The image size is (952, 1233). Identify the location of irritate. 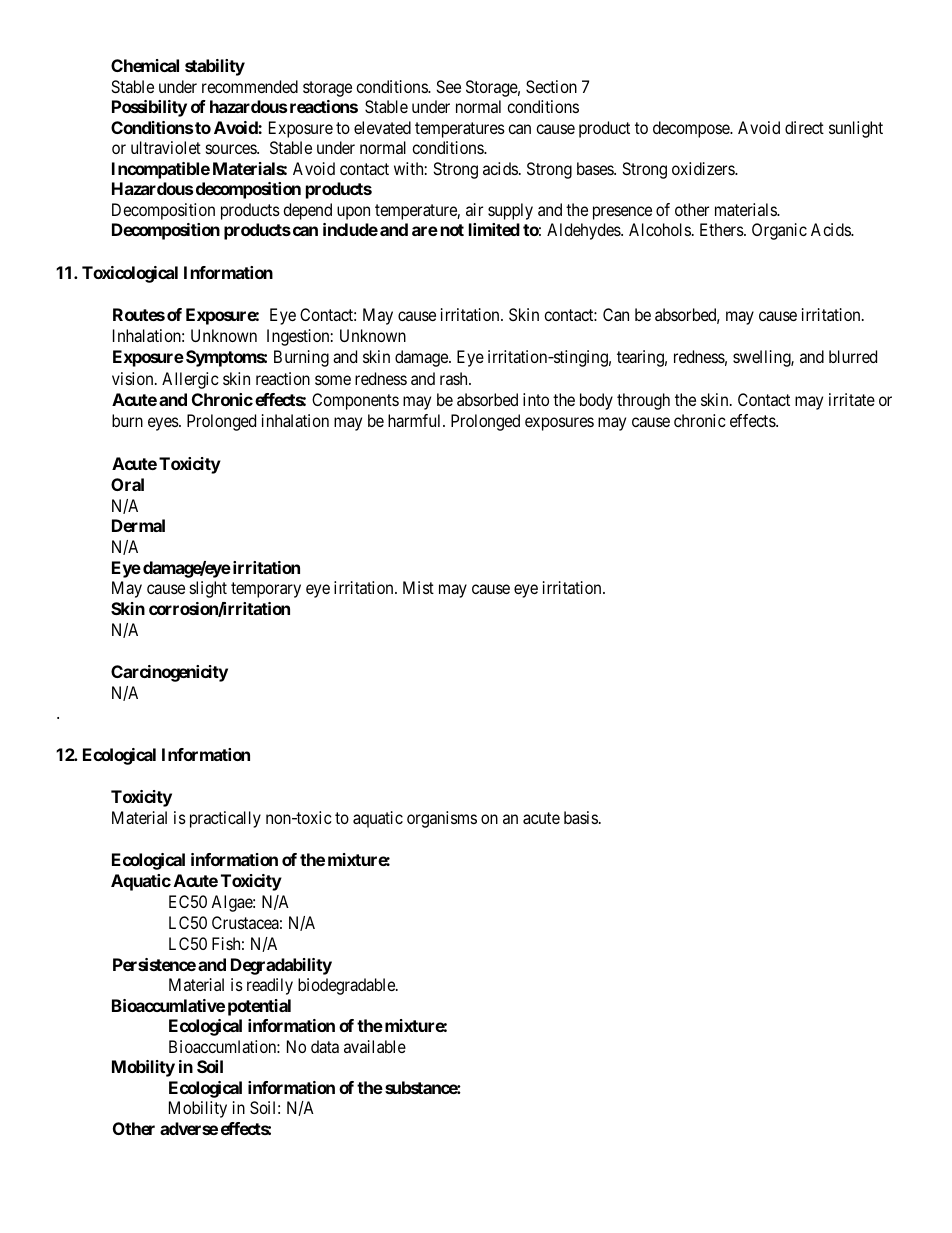
(852, 399).
